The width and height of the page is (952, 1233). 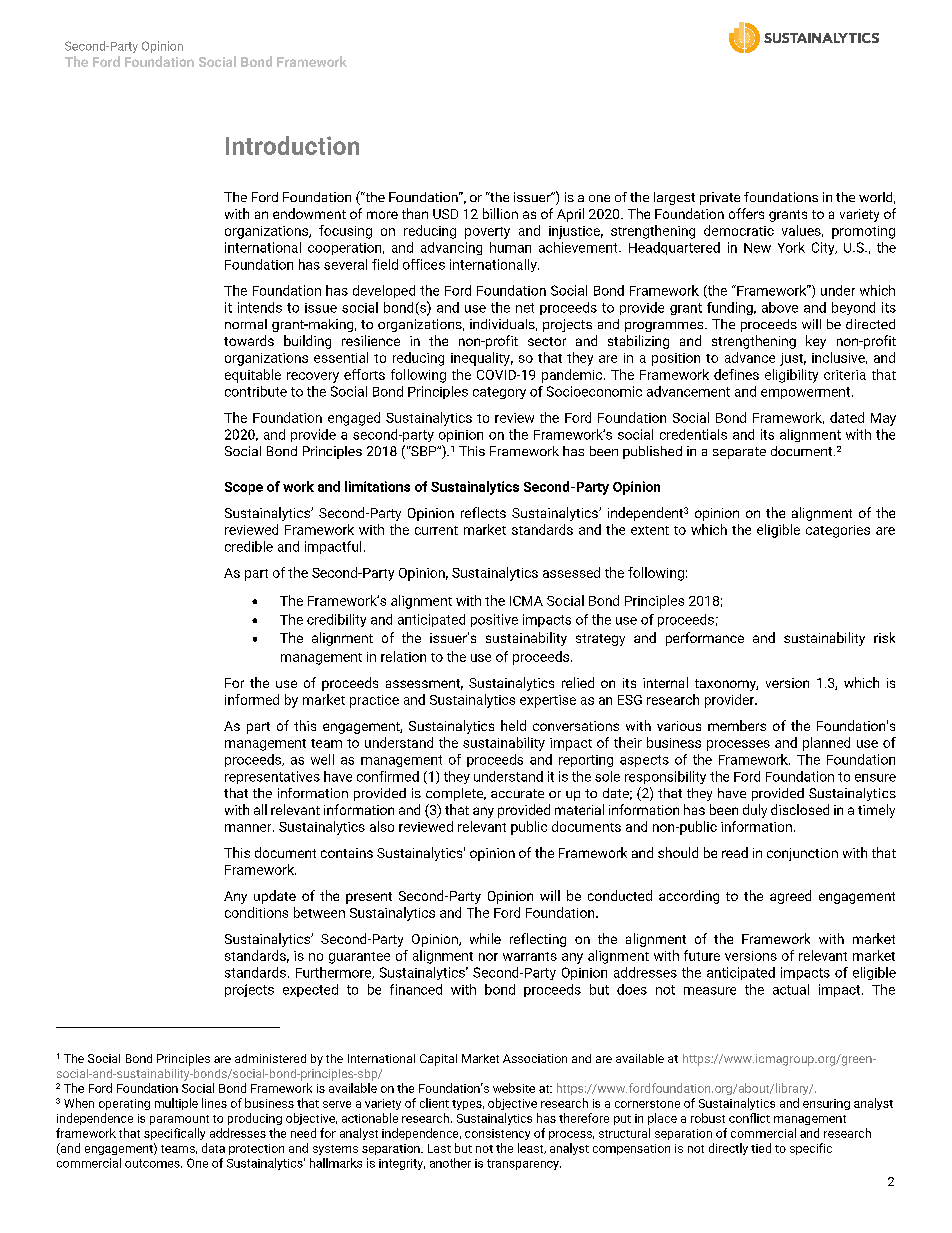 I want to click on offers, so click(x=746, y=213).
